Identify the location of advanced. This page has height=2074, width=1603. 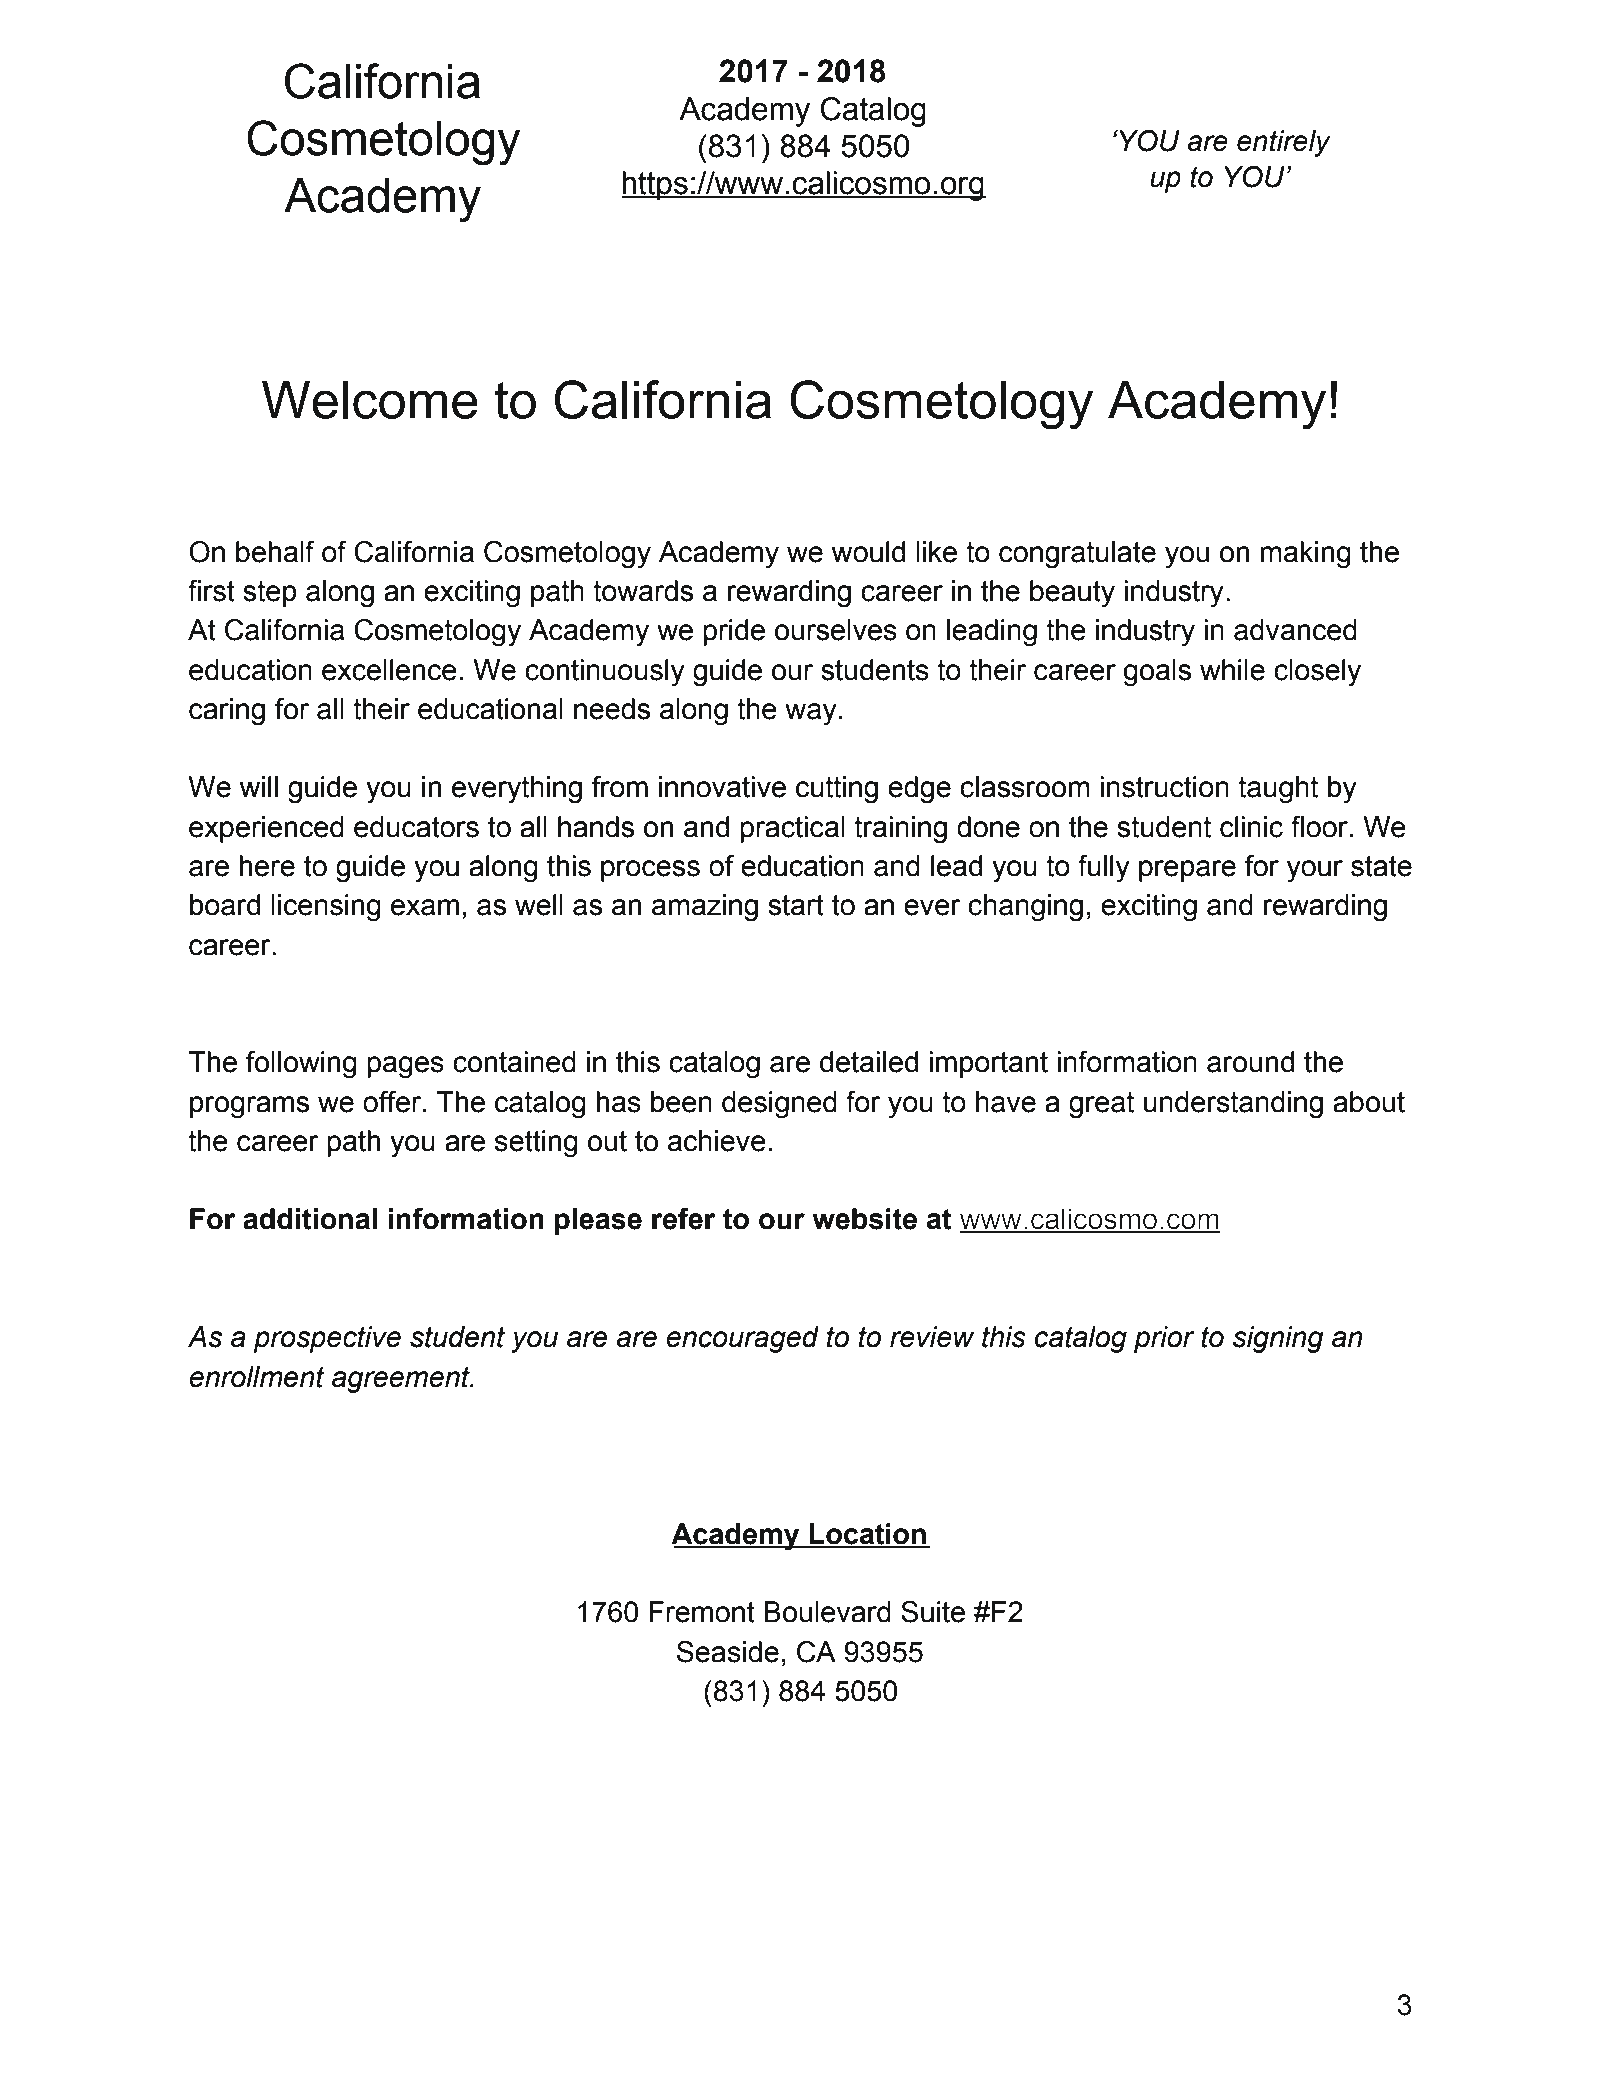
(1295, 630).
